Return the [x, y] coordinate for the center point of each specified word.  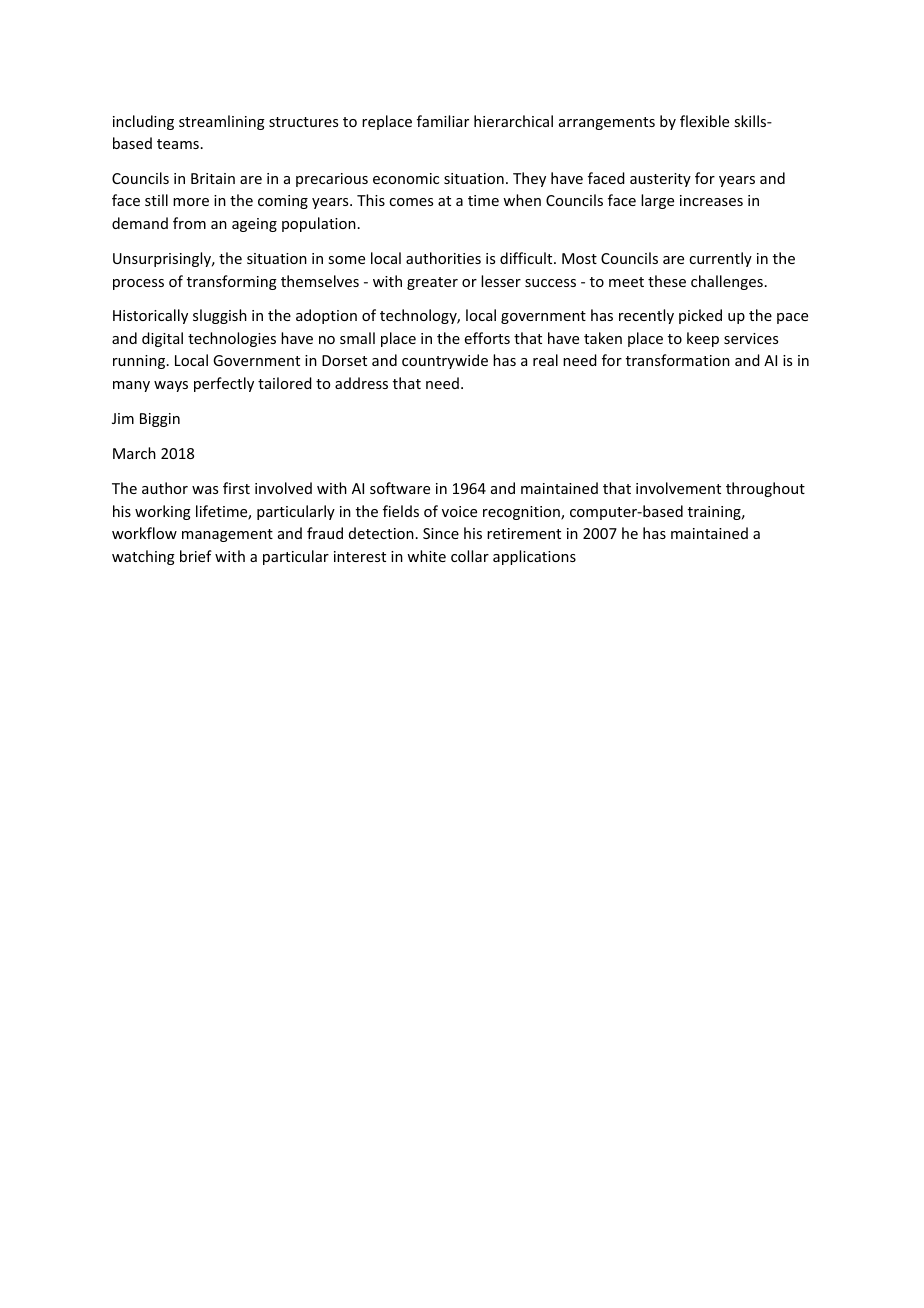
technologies [232, 339]
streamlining [222, 122]
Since [441, 533]
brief [196, 556]
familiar [443, 121]
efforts [487, 338]
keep [703, 339]
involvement [678, 488]
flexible [704, 121]
